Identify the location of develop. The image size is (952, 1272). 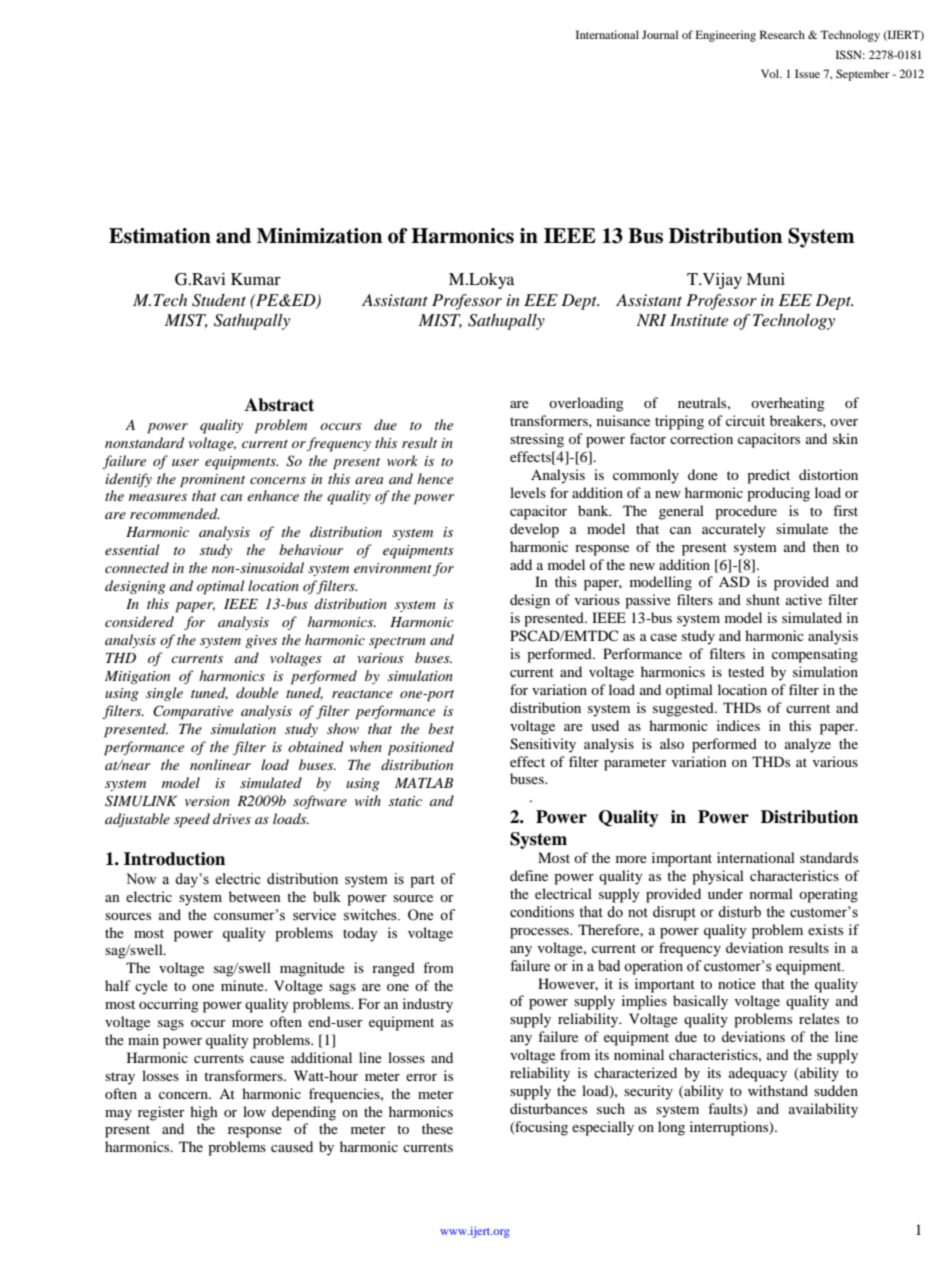
(534, 530).
